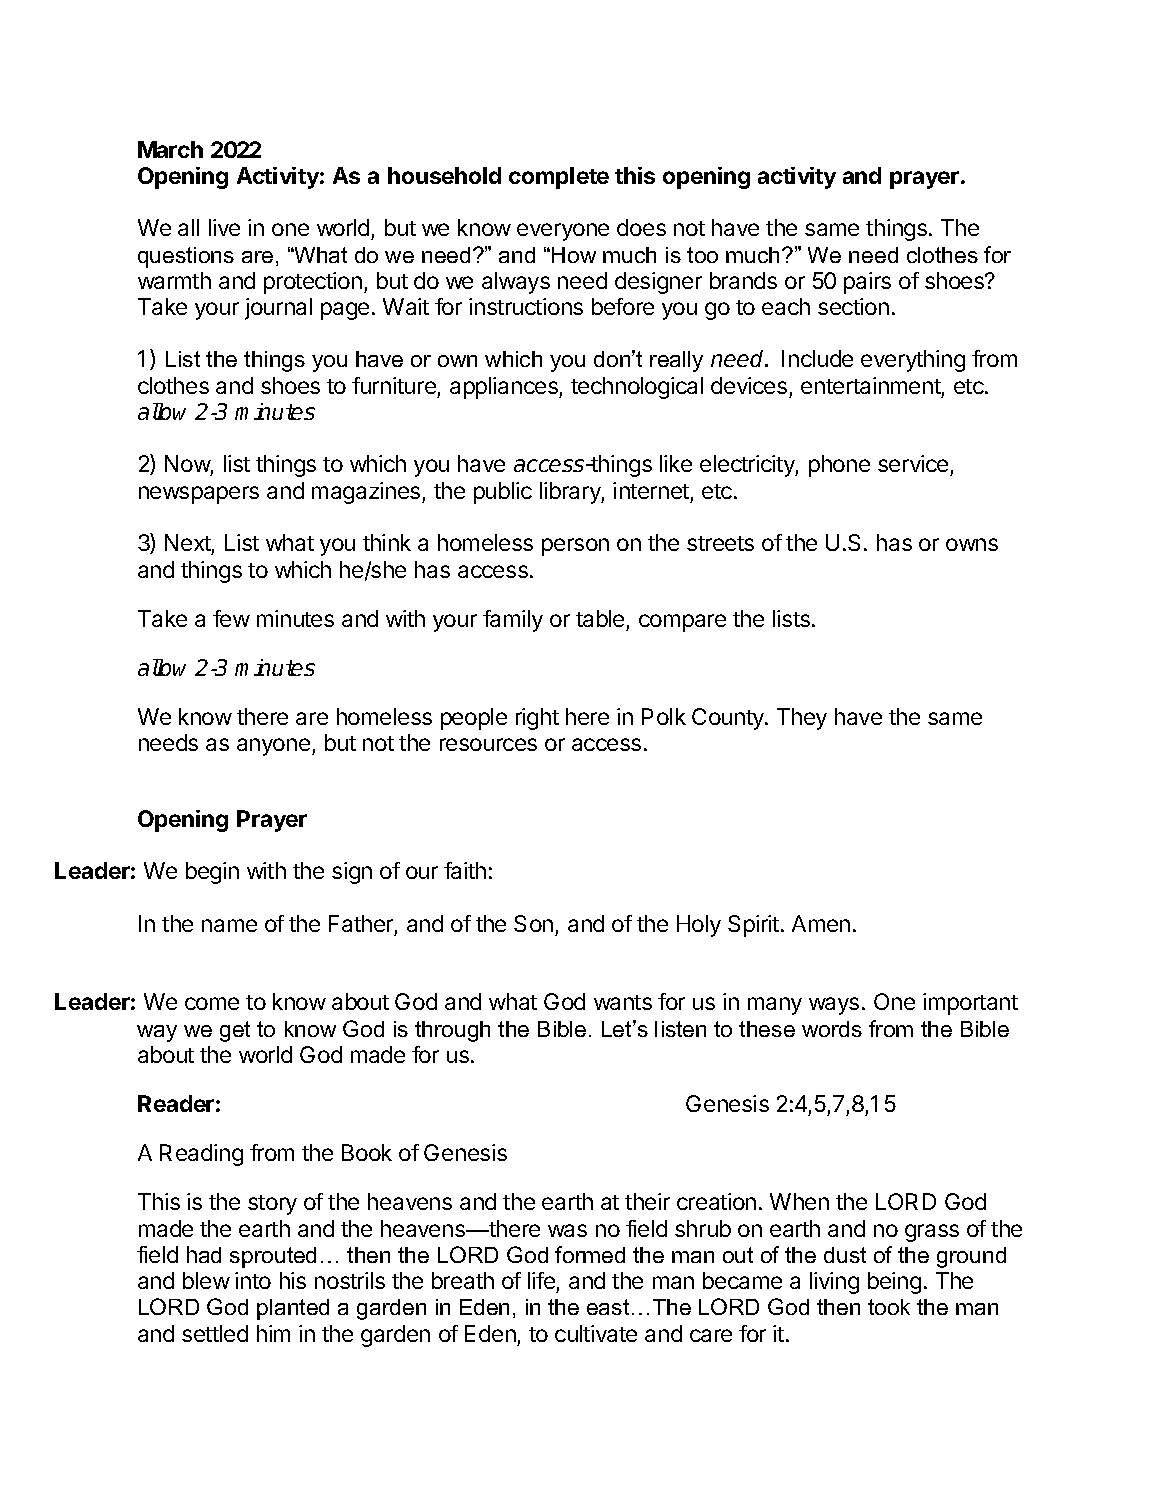 The height and width of the document is (1507, 1165). Describe the element at coordinates (867, 283) in the document. I see `pairs` at that location.
